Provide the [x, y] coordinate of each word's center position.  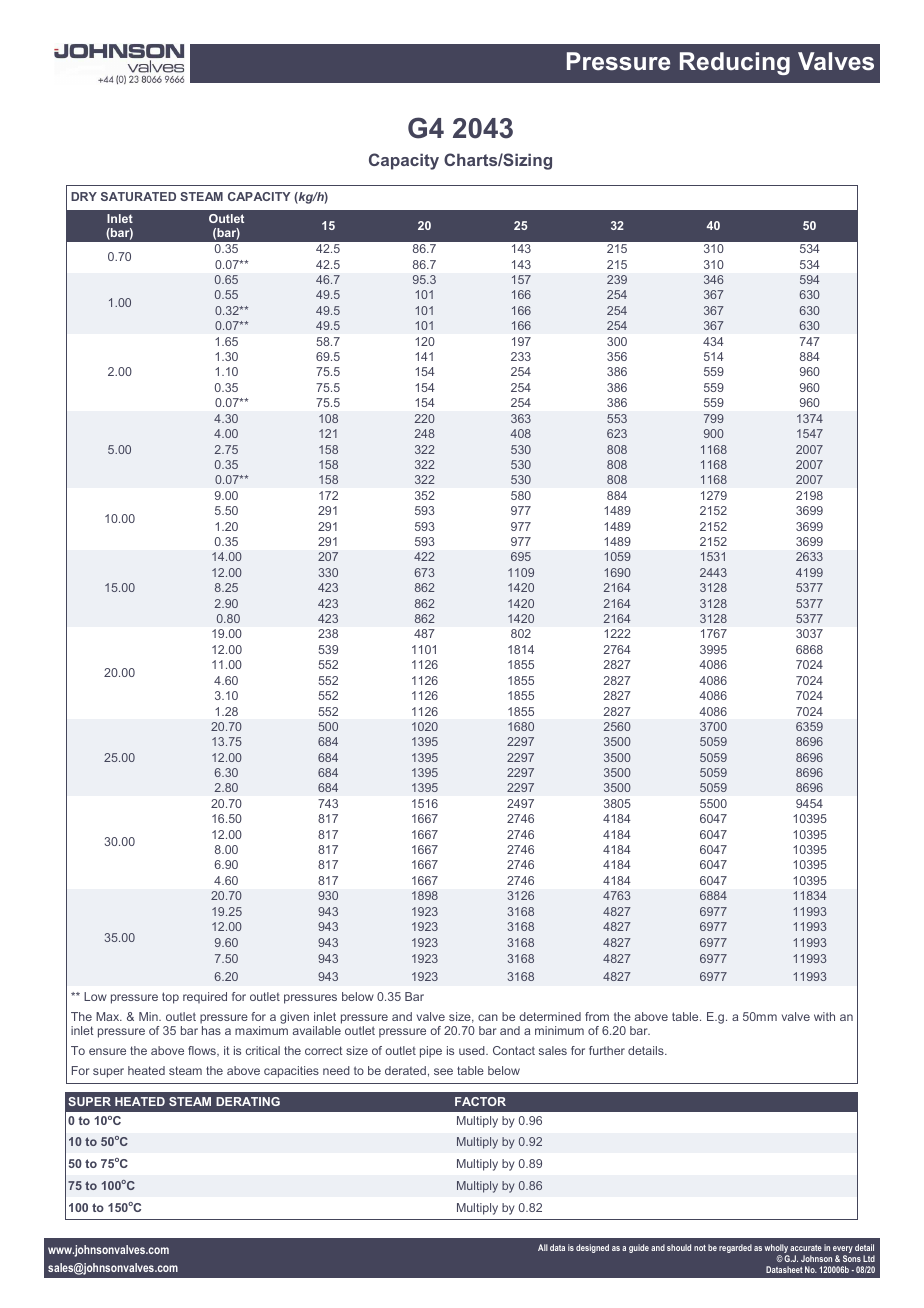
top [170, 998]
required [205, 997]
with [824, 1016]
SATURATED [138, 196]
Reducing [735, 63]
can [488, 1017]
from [597, 1016]
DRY [84, 196]
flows [203, 1051]
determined [550, 1016]
